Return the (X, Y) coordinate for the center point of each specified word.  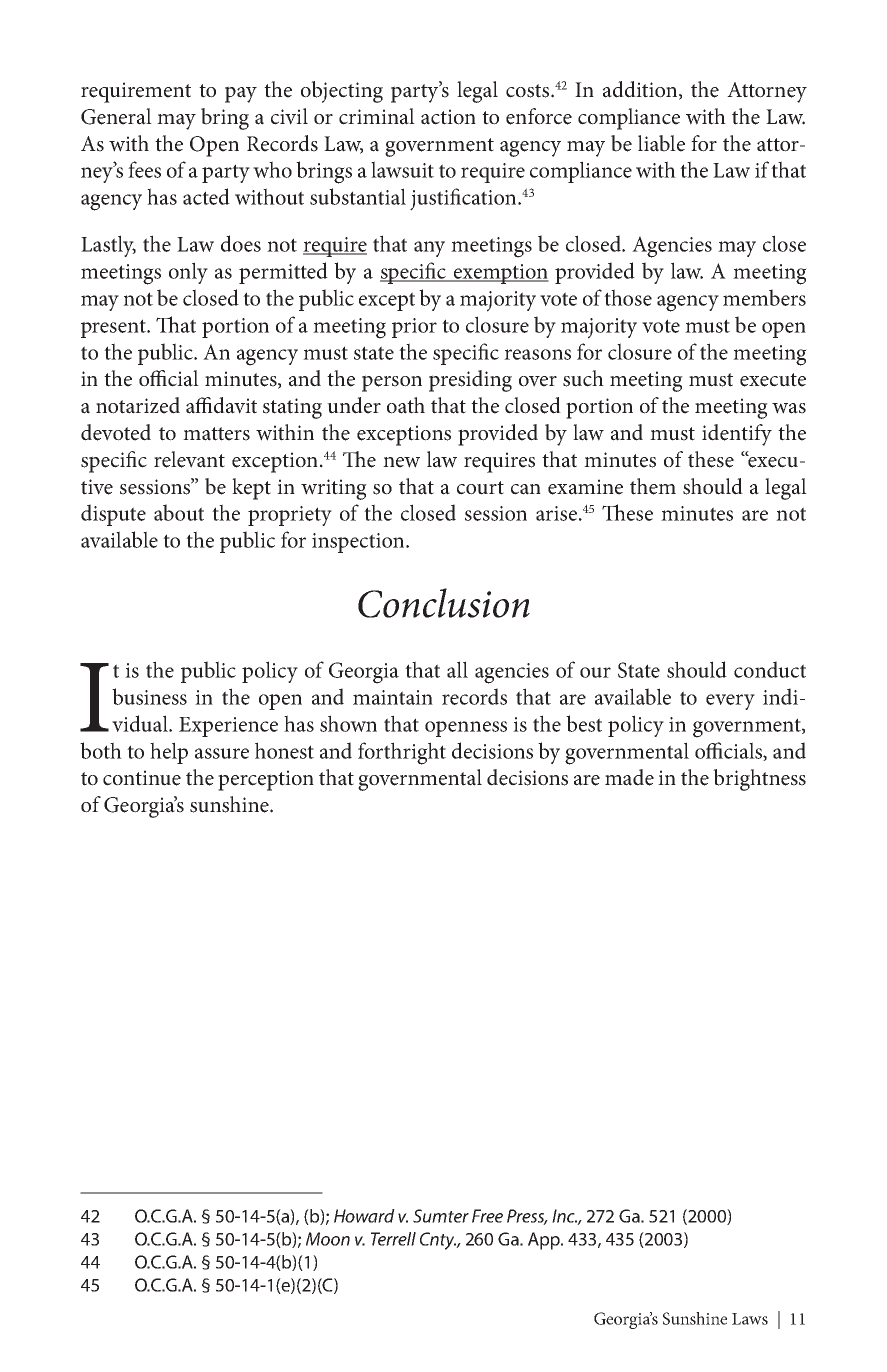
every (730, 702)
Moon (328, 1239)
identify (737, 435)
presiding (470, 381)
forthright (402, 753)
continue (142, 778)
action (448, 117)
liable (661, 143)
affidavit (221, 405)
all (457, 669)
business (149, 696)
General (116, 116)
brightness (759, 780)
